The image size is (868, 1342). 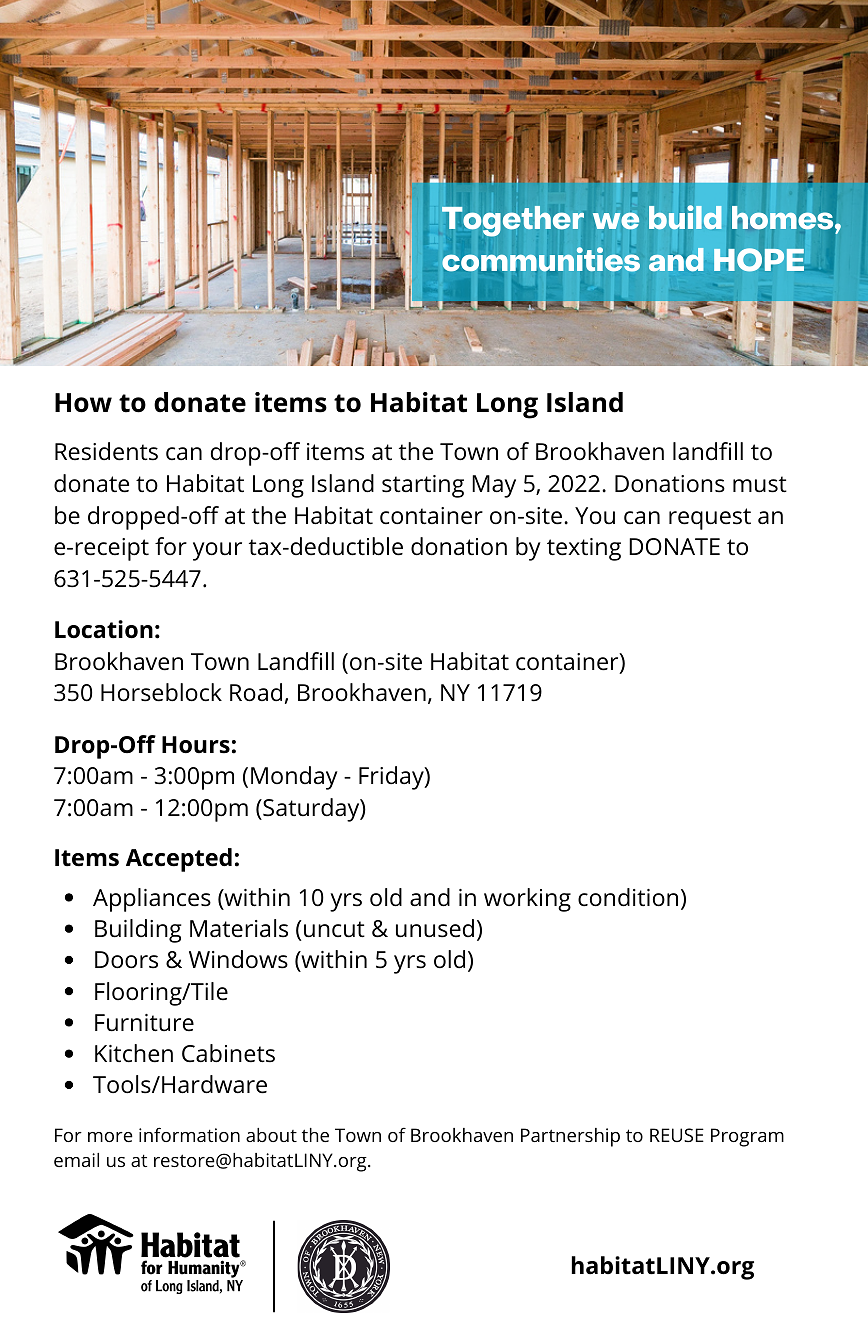 What do you see at coordinates (584, 549) in the screenshot?
I see `texting` at bounding box center [584, 549].
